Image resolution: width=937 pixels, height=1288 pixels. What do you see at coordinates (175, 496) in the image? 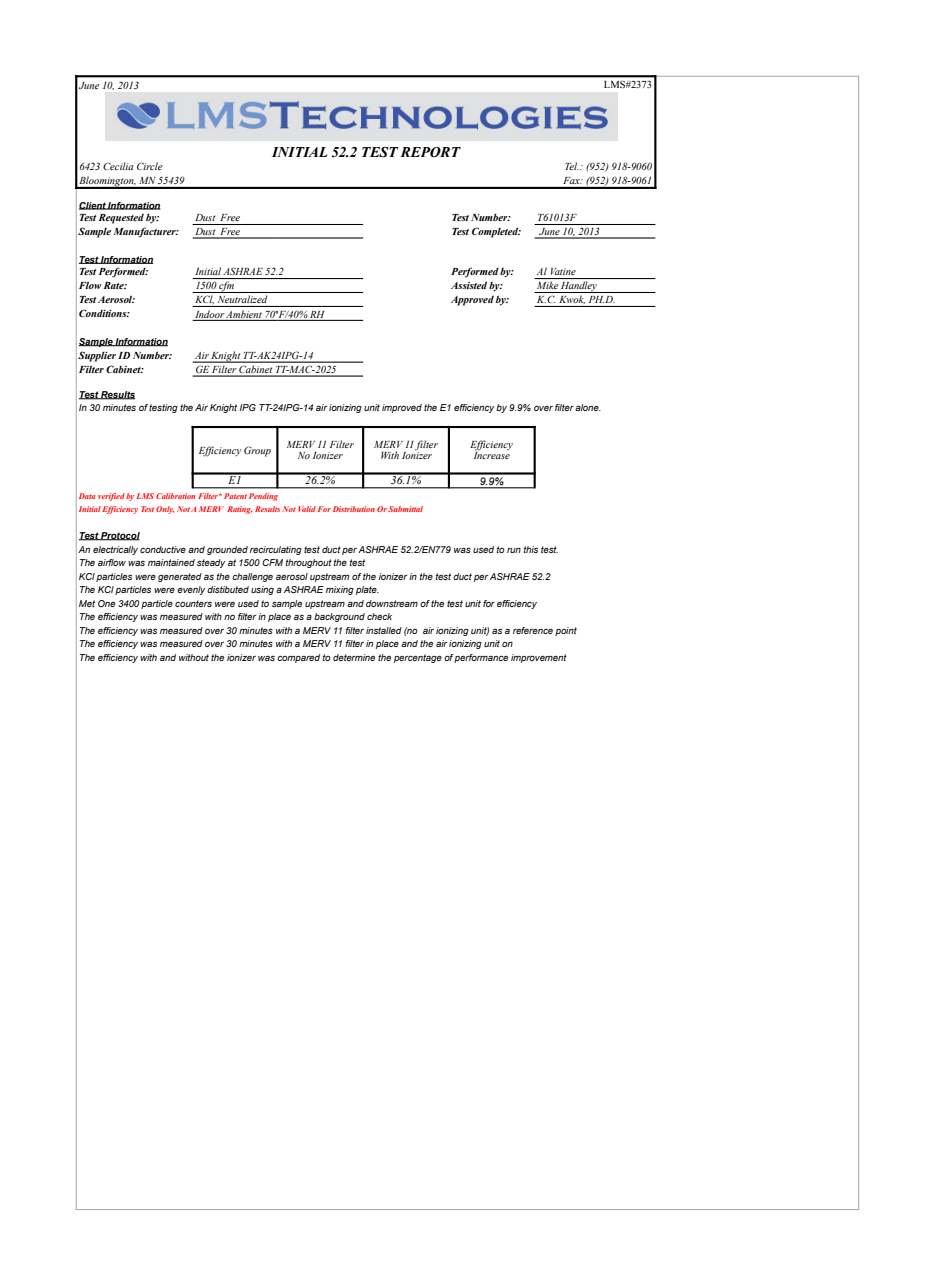
I see `Calibration` at bounding box center [175, 496].
